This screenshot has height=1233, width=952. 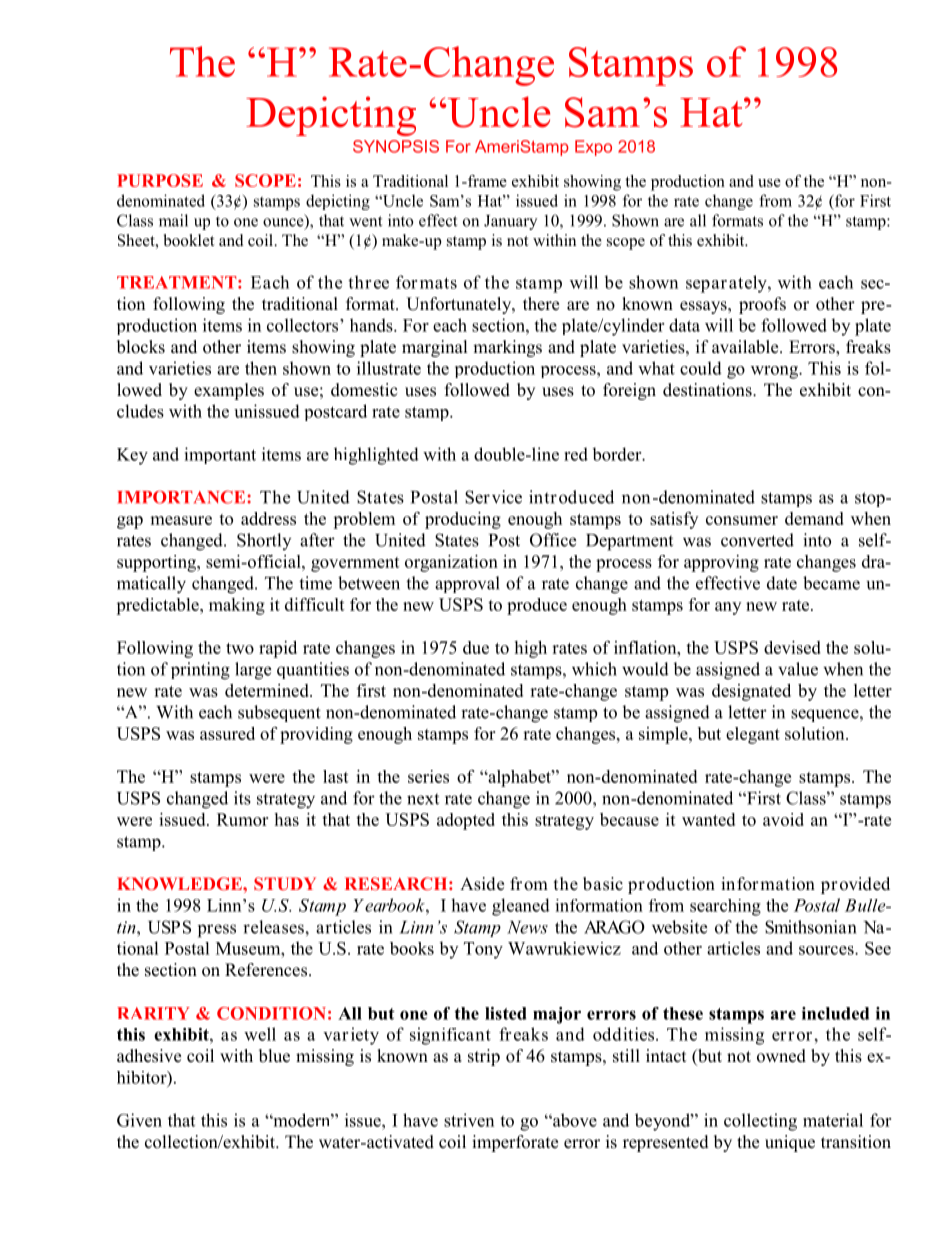 I want to click on due, so click(x=476, y=647).
